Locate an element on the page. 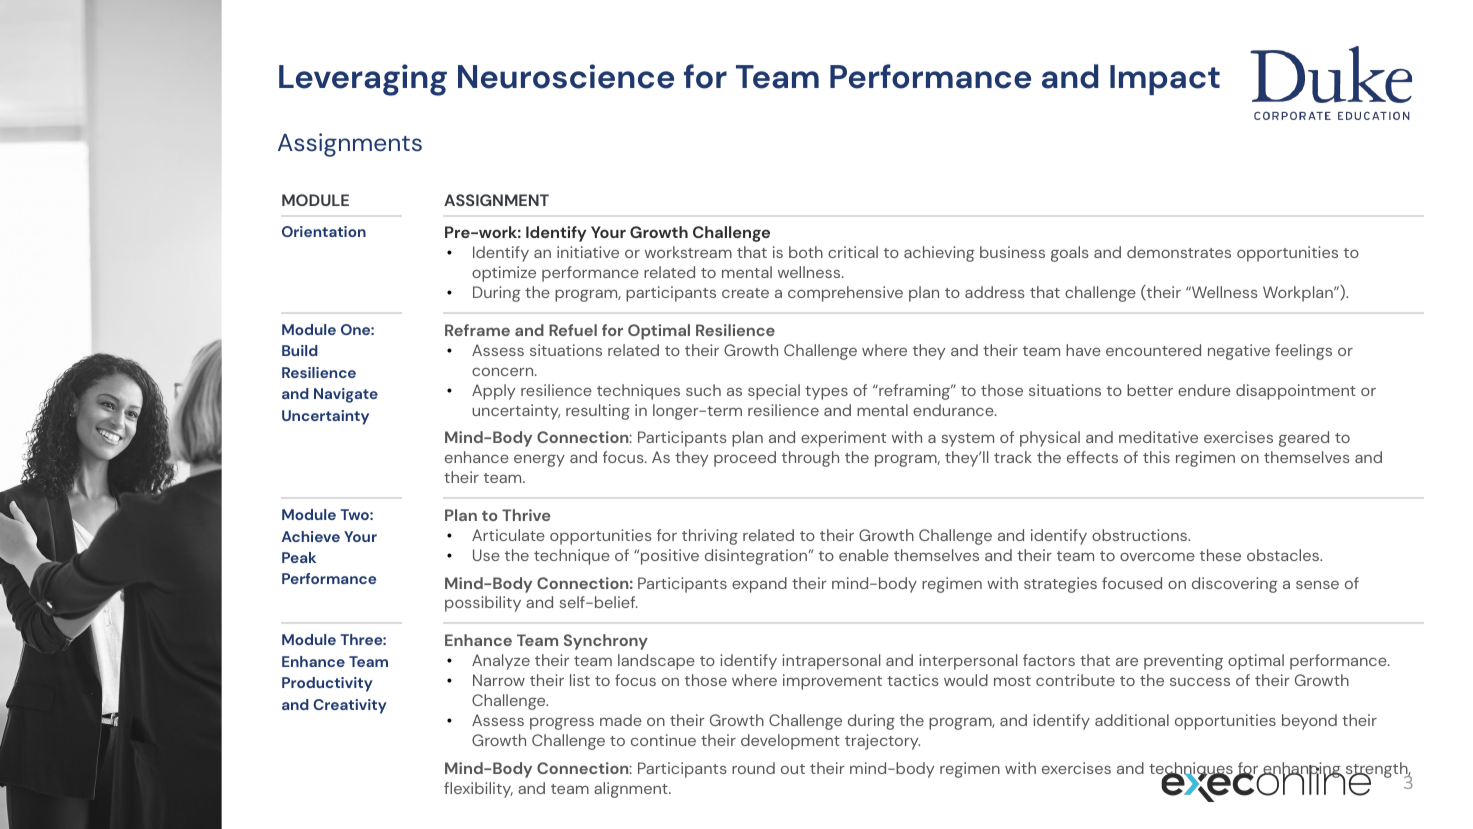 The height and width of the image is (829, 1473). Neuroscience is located at coordinates (566, 76).
